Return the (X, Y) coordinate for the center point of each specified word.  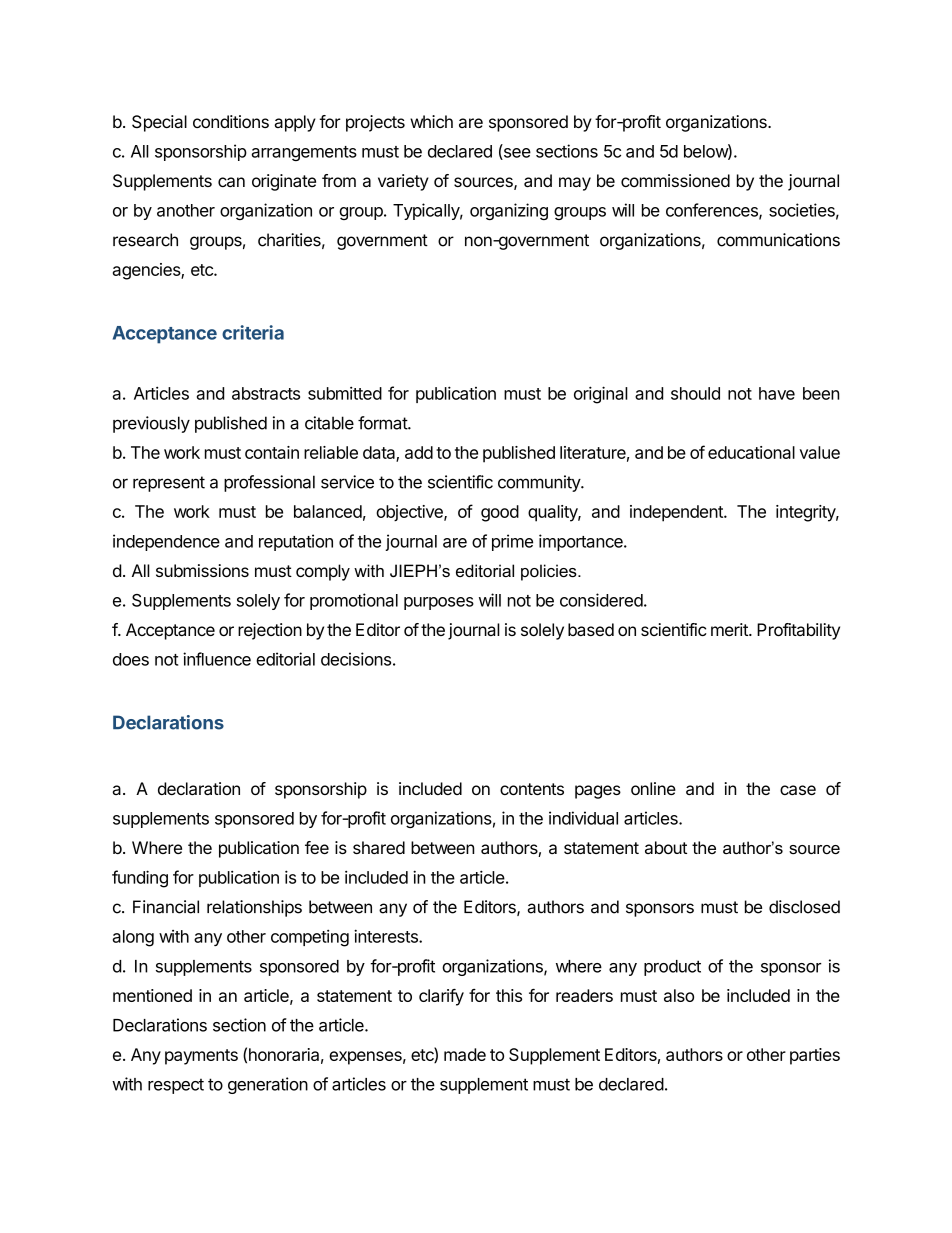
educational (751, 452)
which (431, 121)
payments (201, 1057)
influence (217, 659)
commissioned (675, 180)
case (798, 790)
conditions (231, 121)
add (419, 452)
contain (272, 452)
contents (532, 789)
